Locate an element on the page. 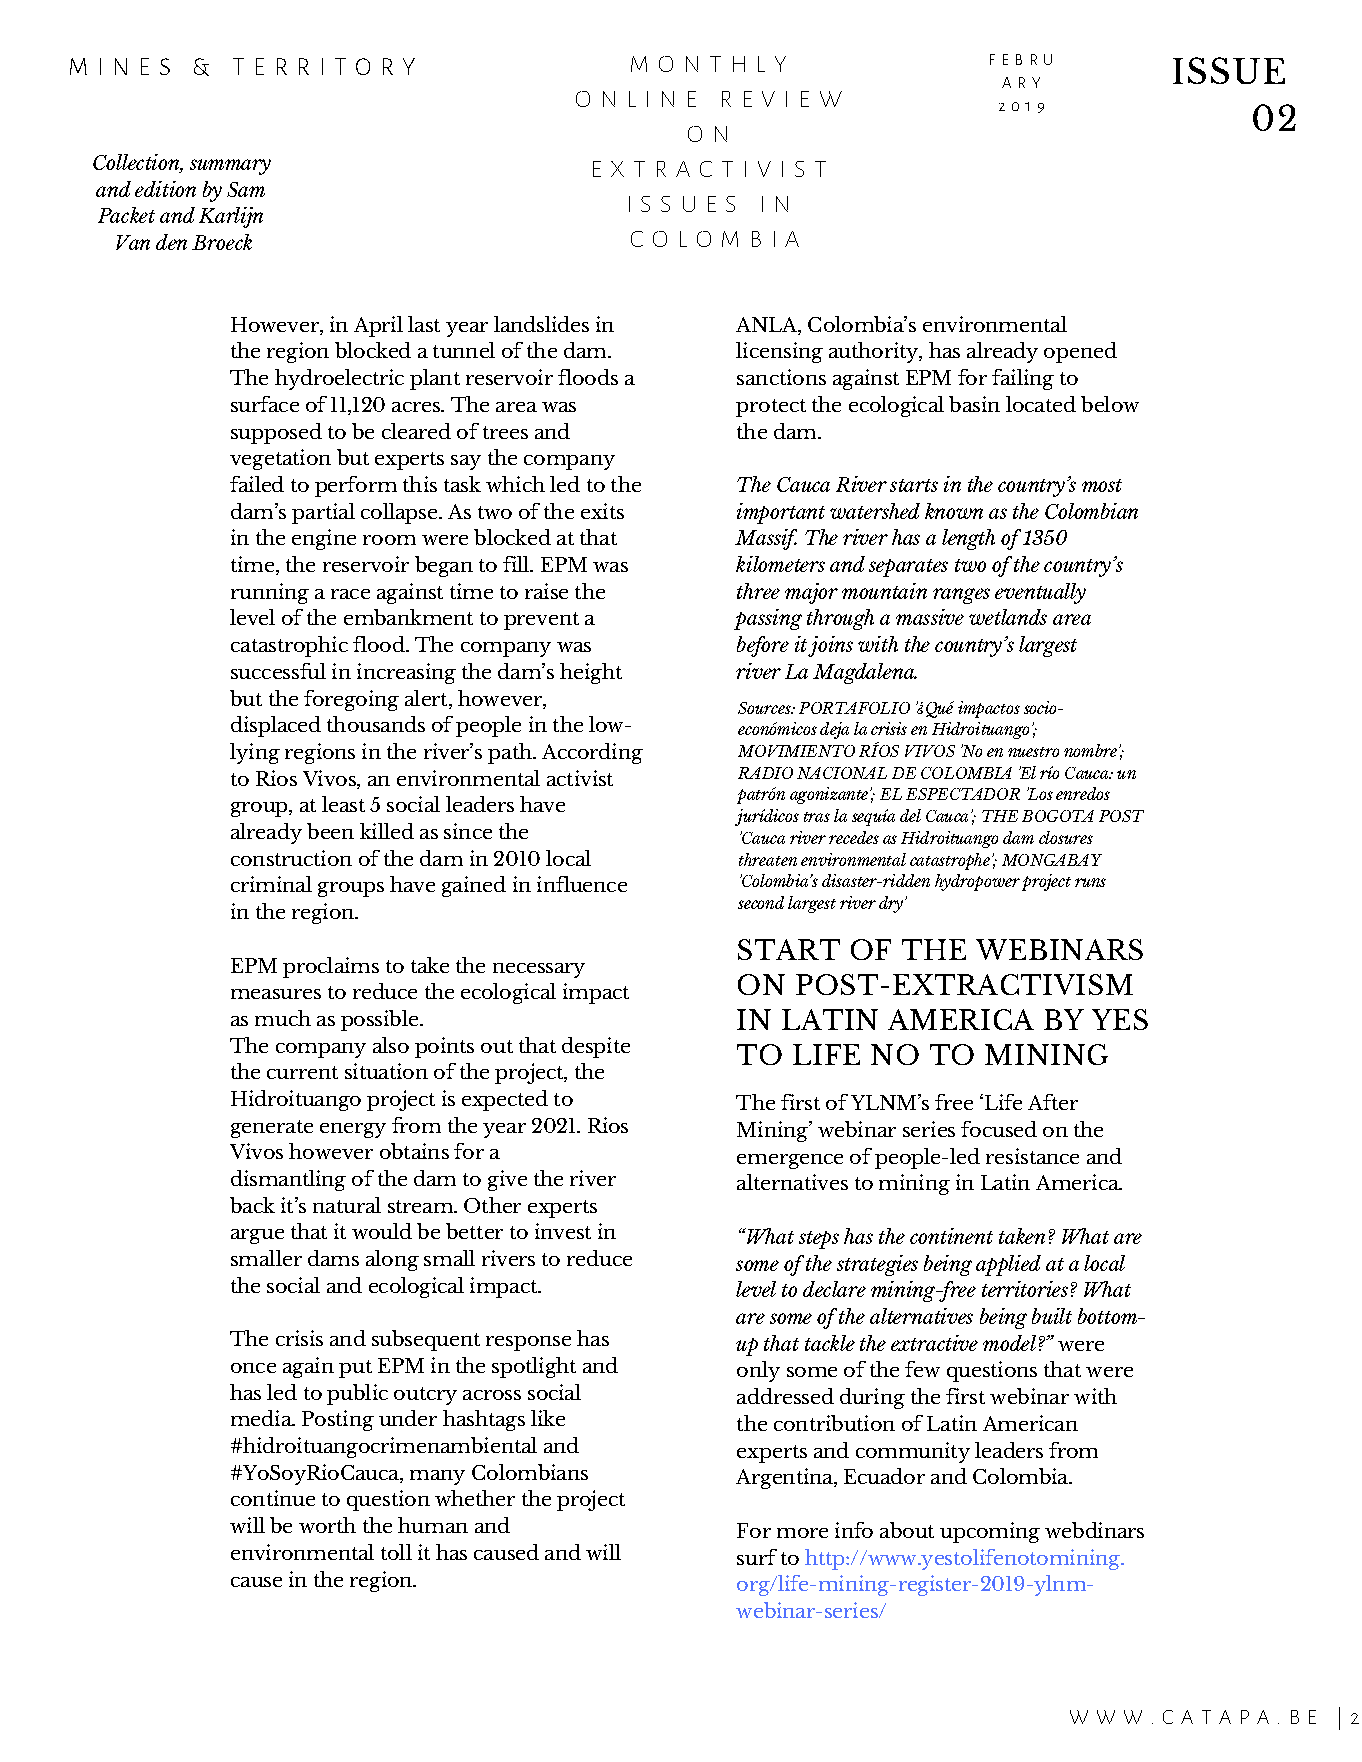 The image size is (1362, 1762). eventually is located at coordinates (1040, 593).
